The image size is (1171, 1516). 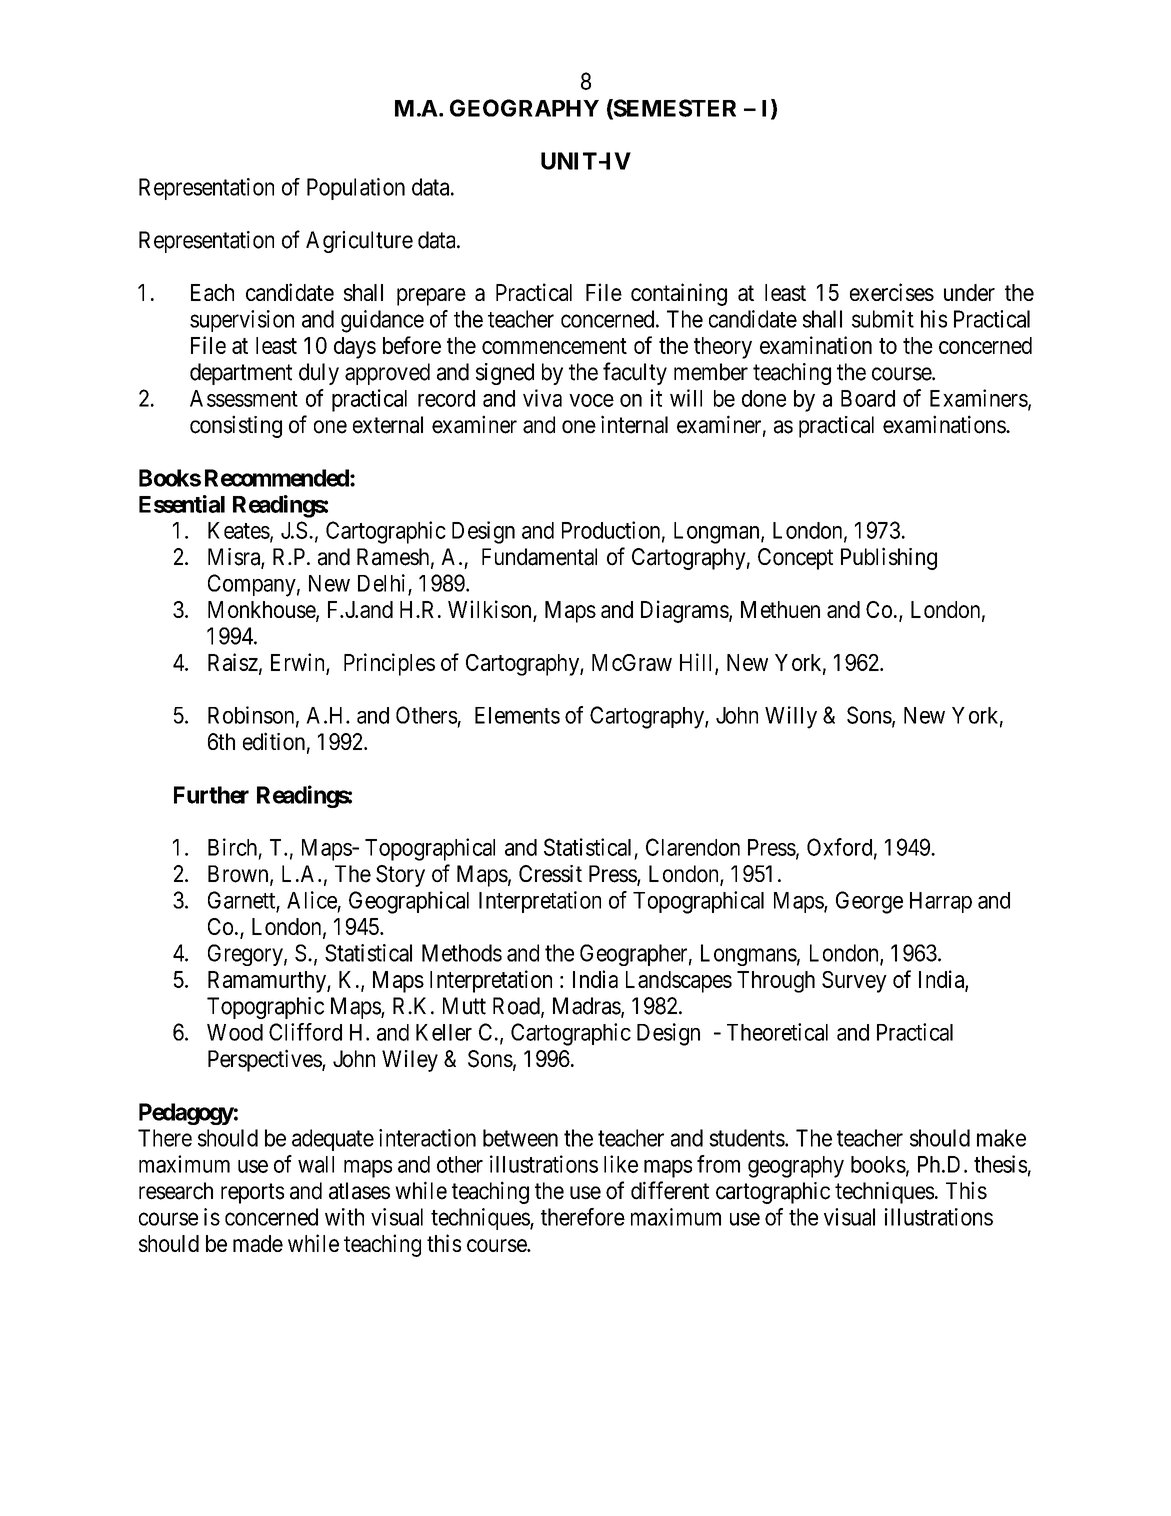 I want to click on George, so click(x=869, y=902).
